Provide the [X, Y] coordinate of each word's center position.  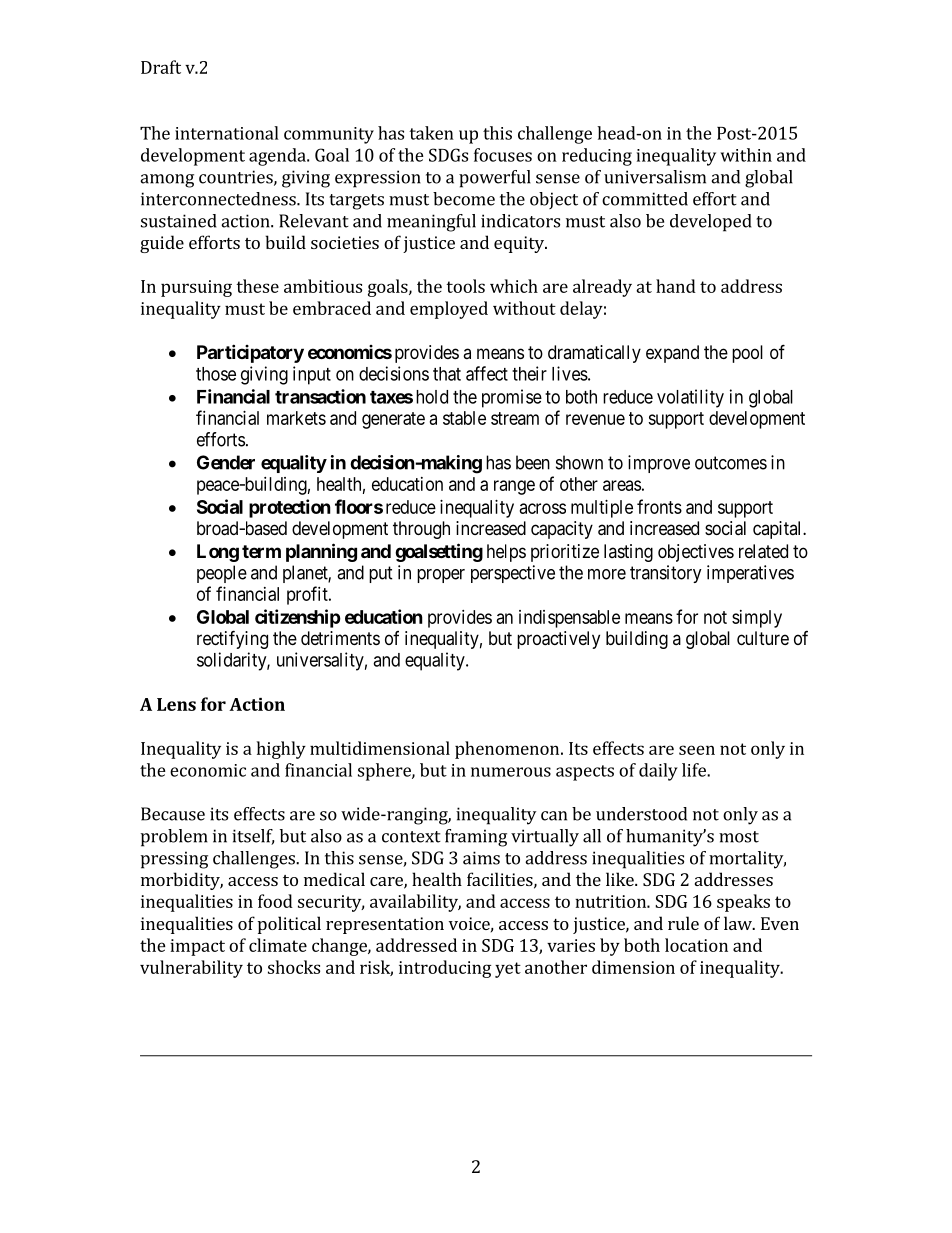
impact [197, 947]
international [227, 133]
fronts [659, 506]
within [746, 155]
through [421, 530]
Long [218, 553]
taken [431, 133]
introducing [445, 969]
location [696, 945]
